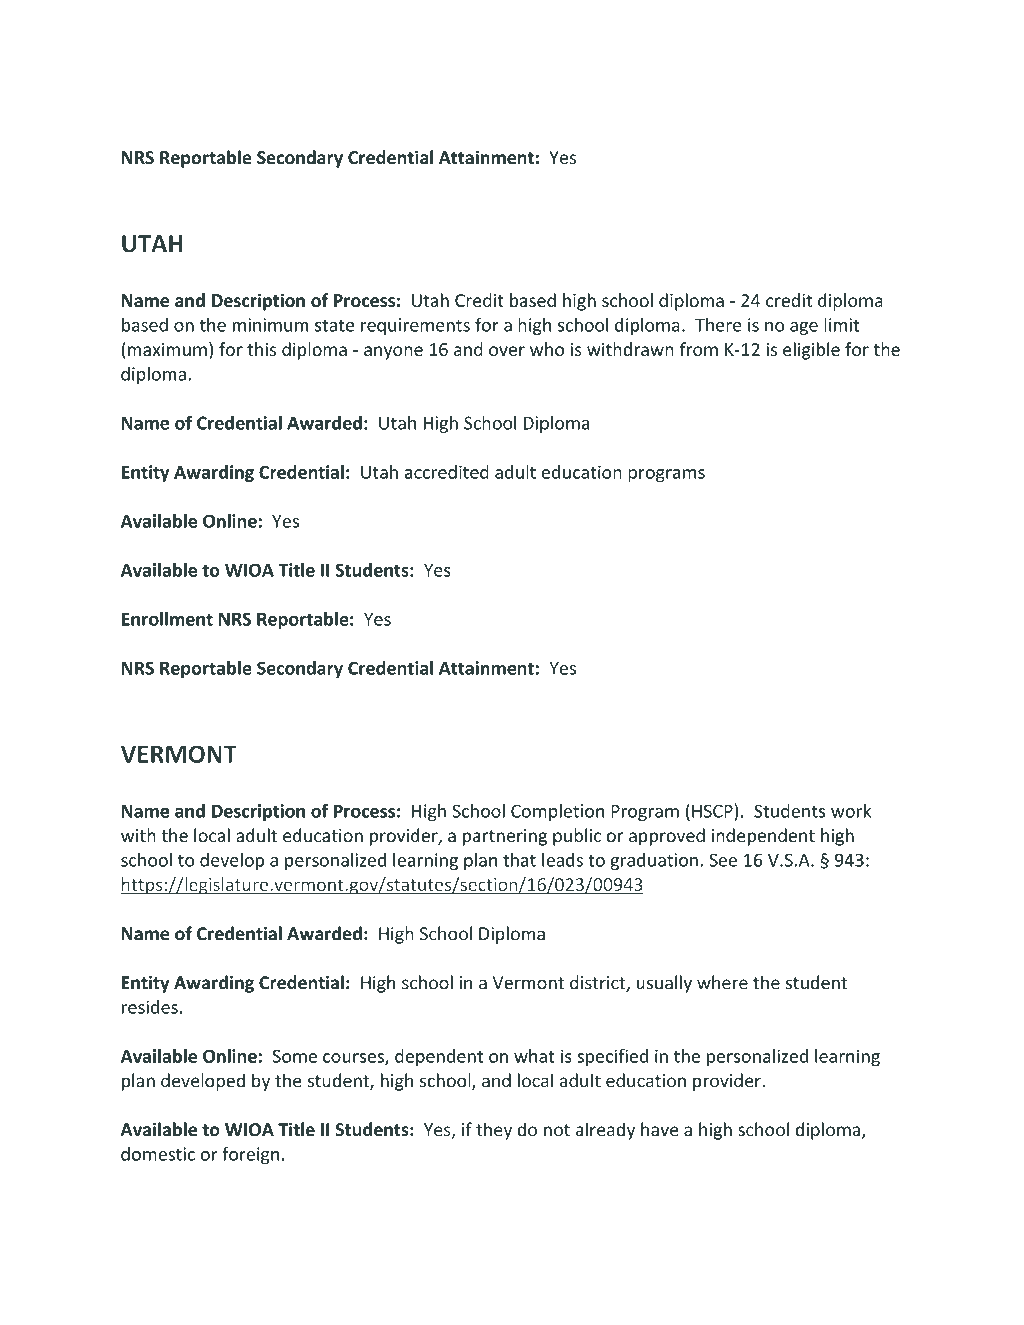 The width and height of the document is (1024, 1325). Describe the element at coordinates (150, 1007) in the document. I see `resides` at that location.
